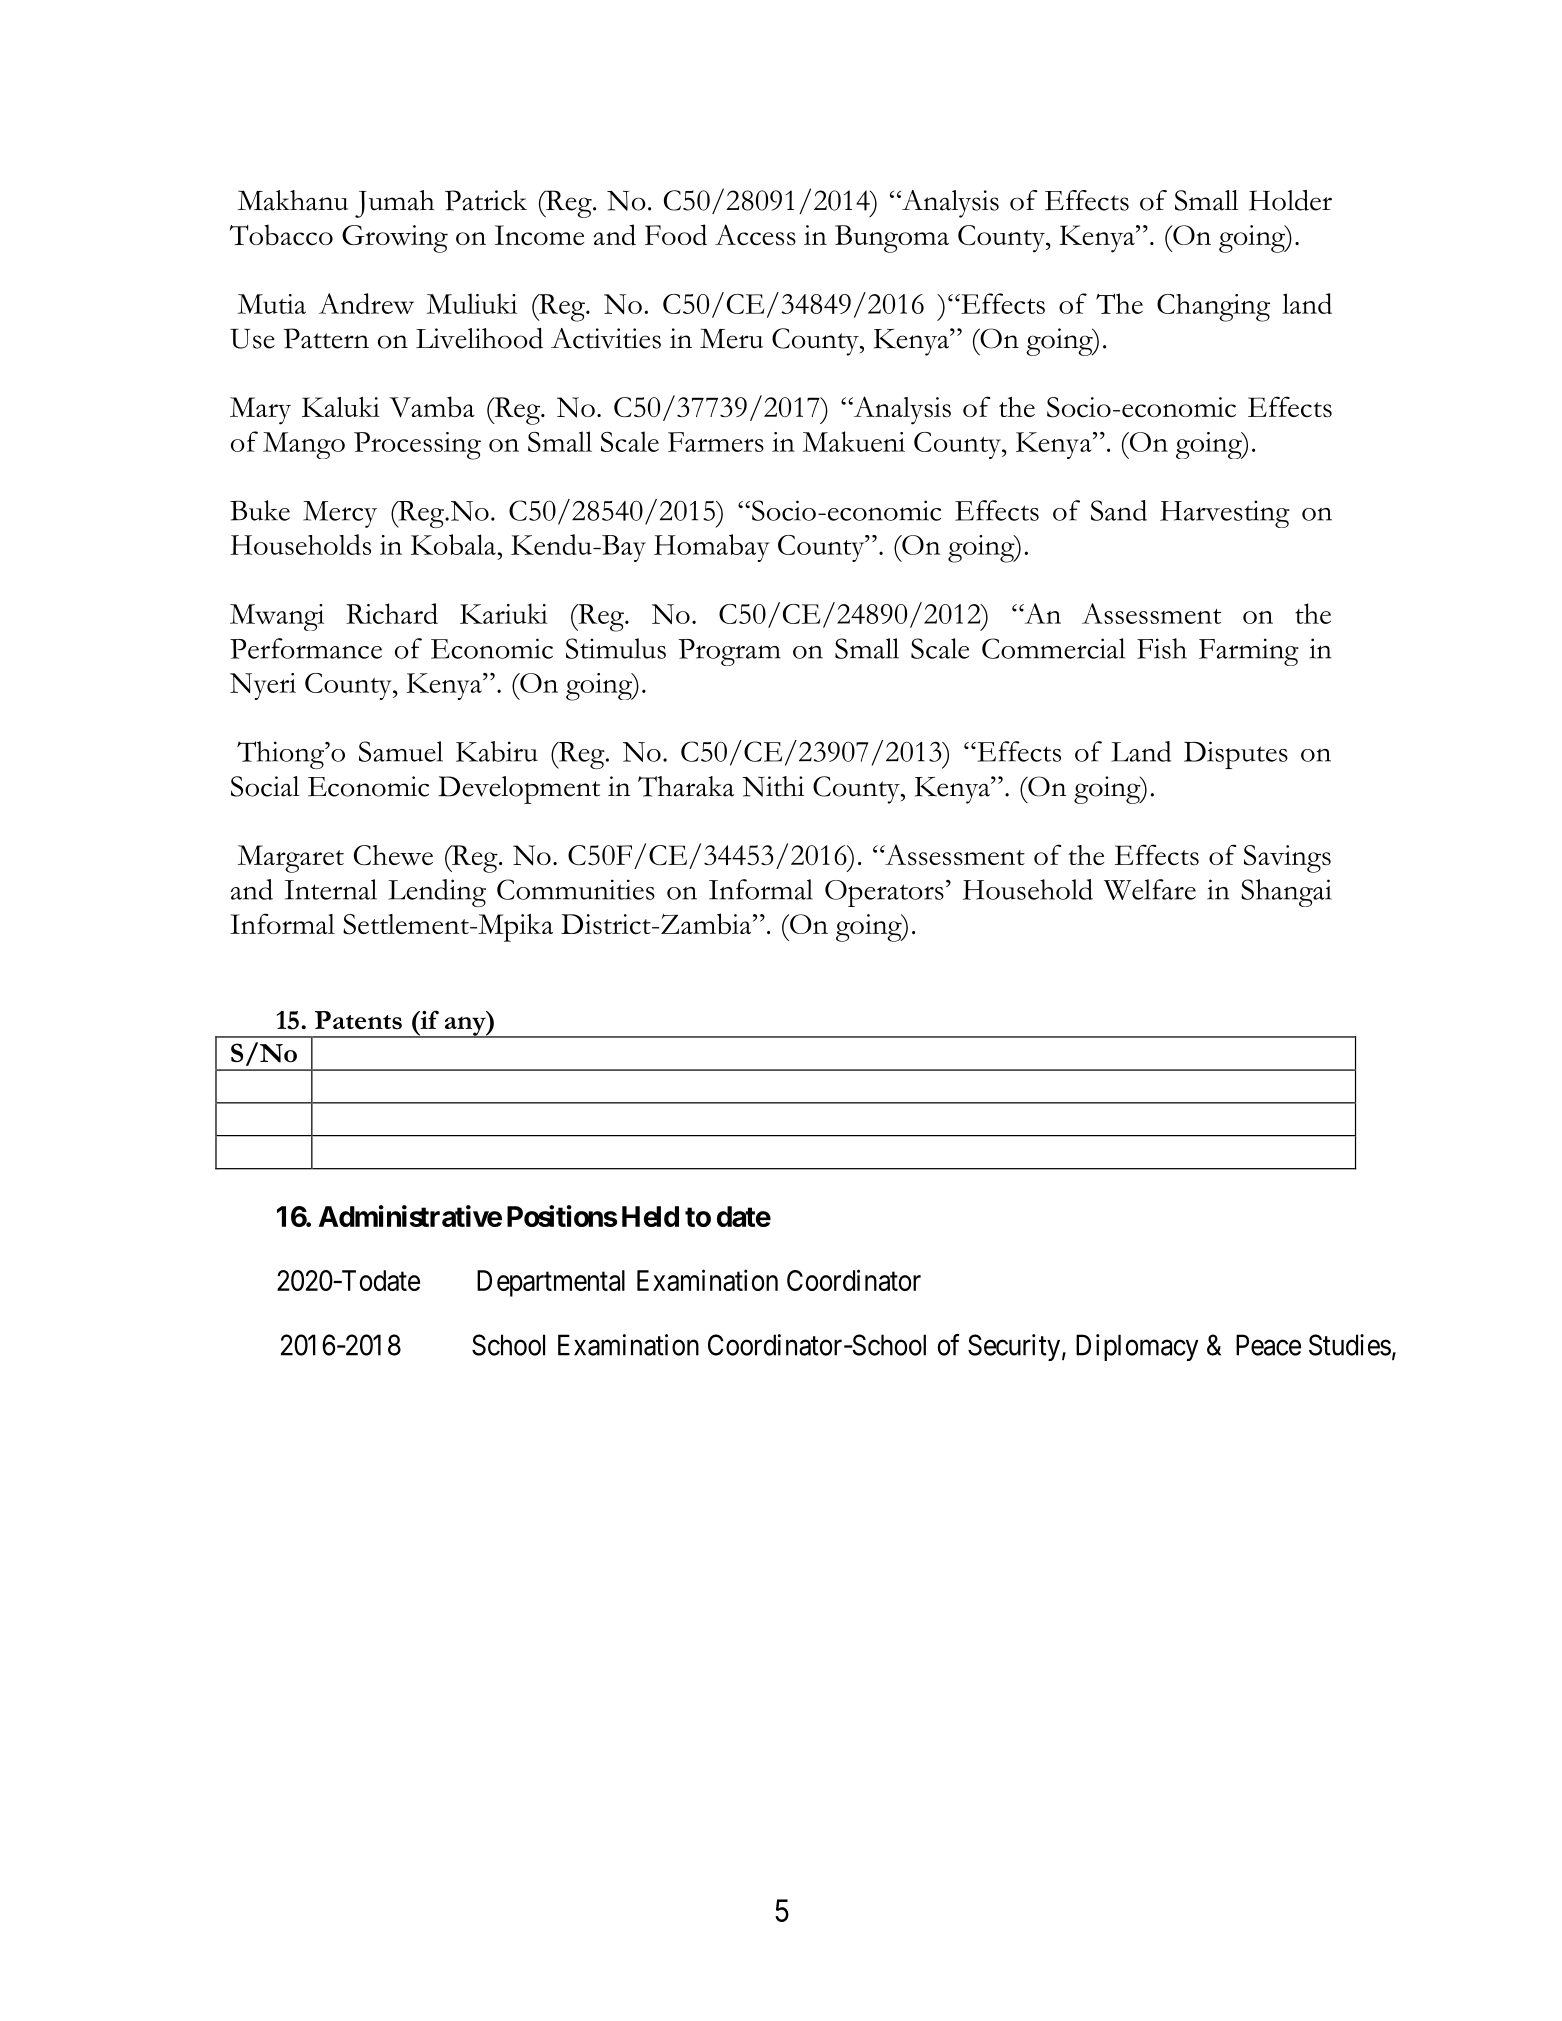 The height and width of the screenshot is (2021, 1562). What do you see at coordinates (551, 1283) in the screenshot?
I see `Departmental` at bounding box center [551, 1283].
